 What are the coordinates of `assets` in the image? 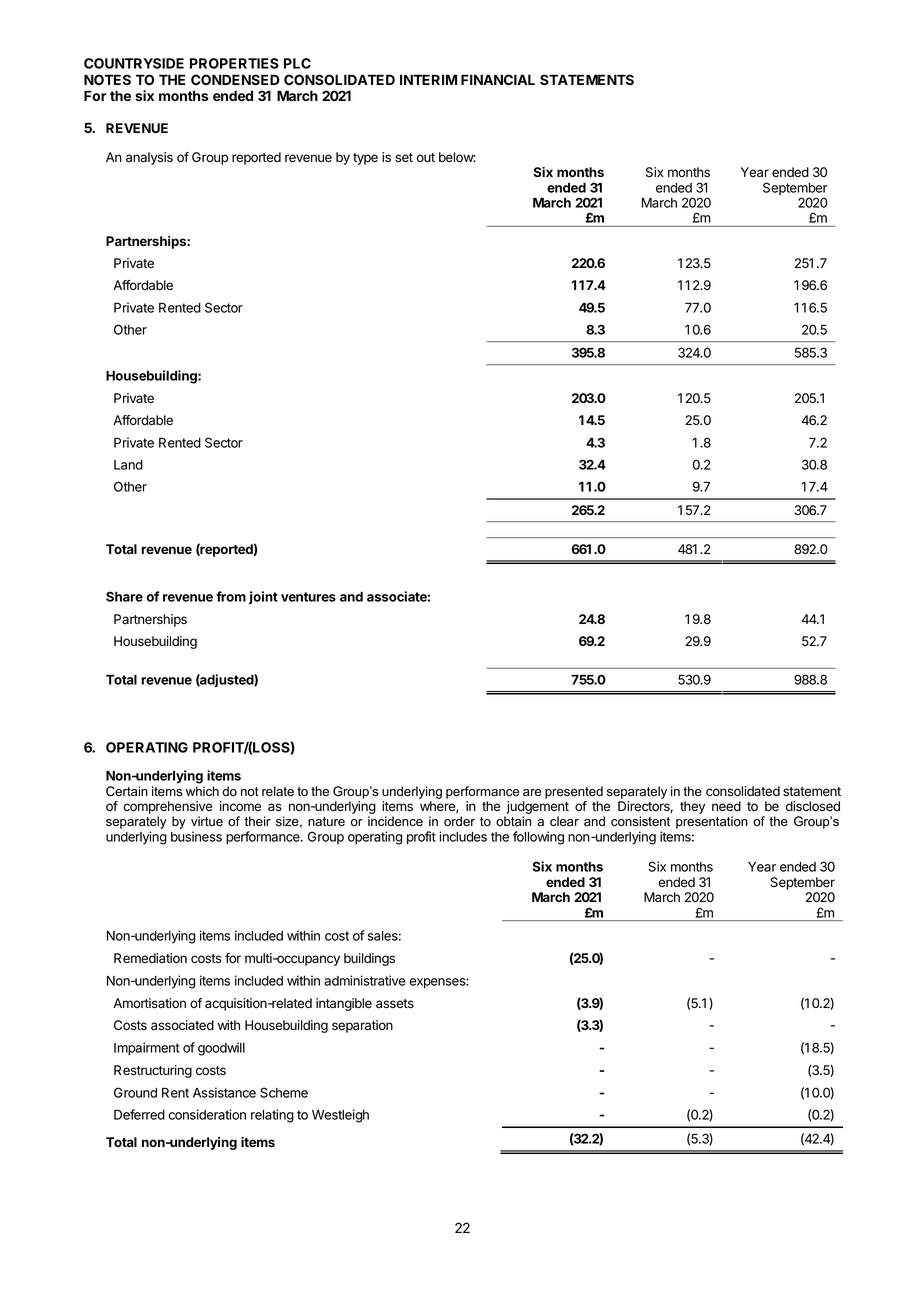 It's located at (395, 1004).
